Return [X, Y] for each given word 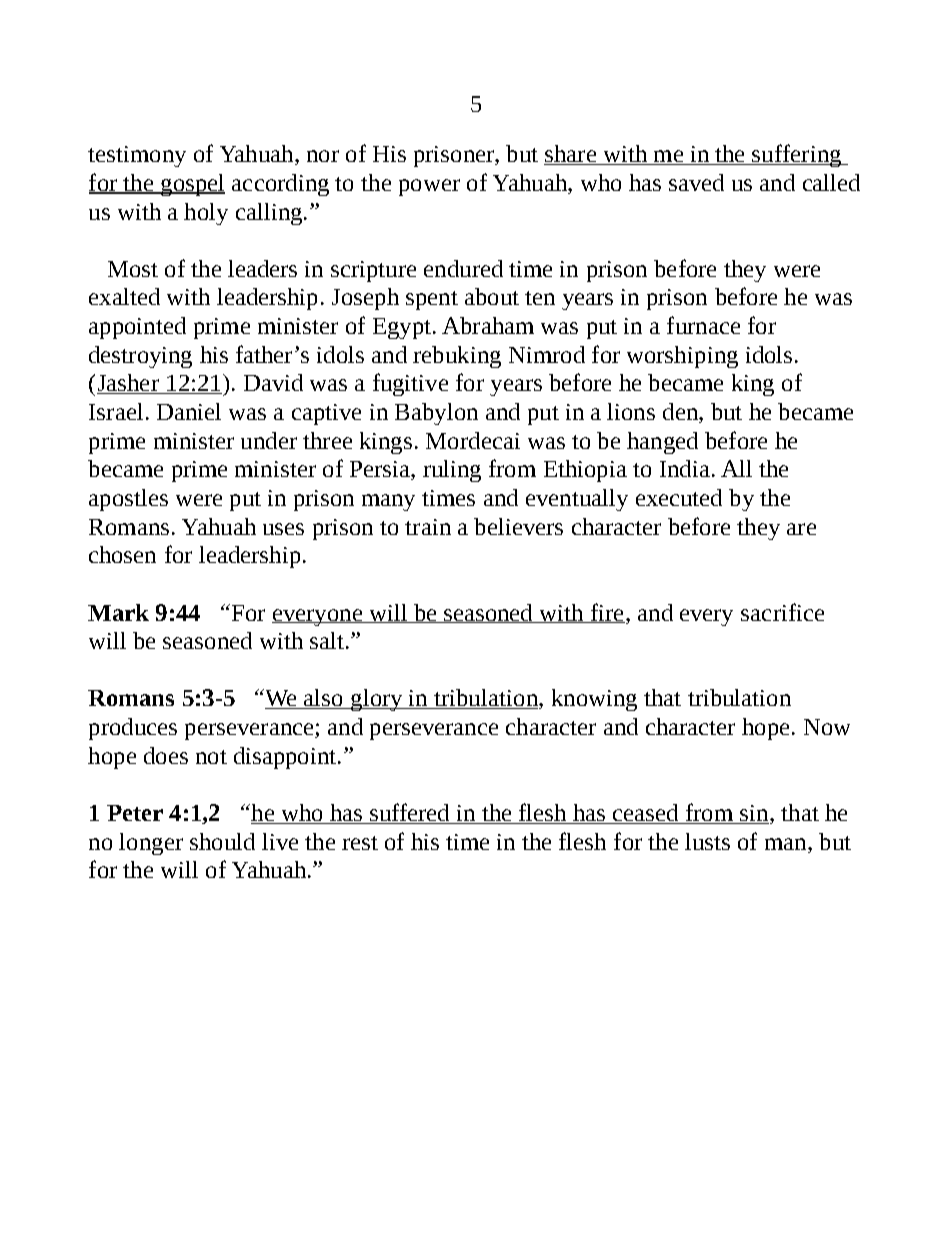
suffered [410, 813]
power [429, 187]
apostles [128, 500]
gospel [192, 185]
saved [696, 182]
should [222, 841]
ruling [452, 471]
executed [679, 497]
